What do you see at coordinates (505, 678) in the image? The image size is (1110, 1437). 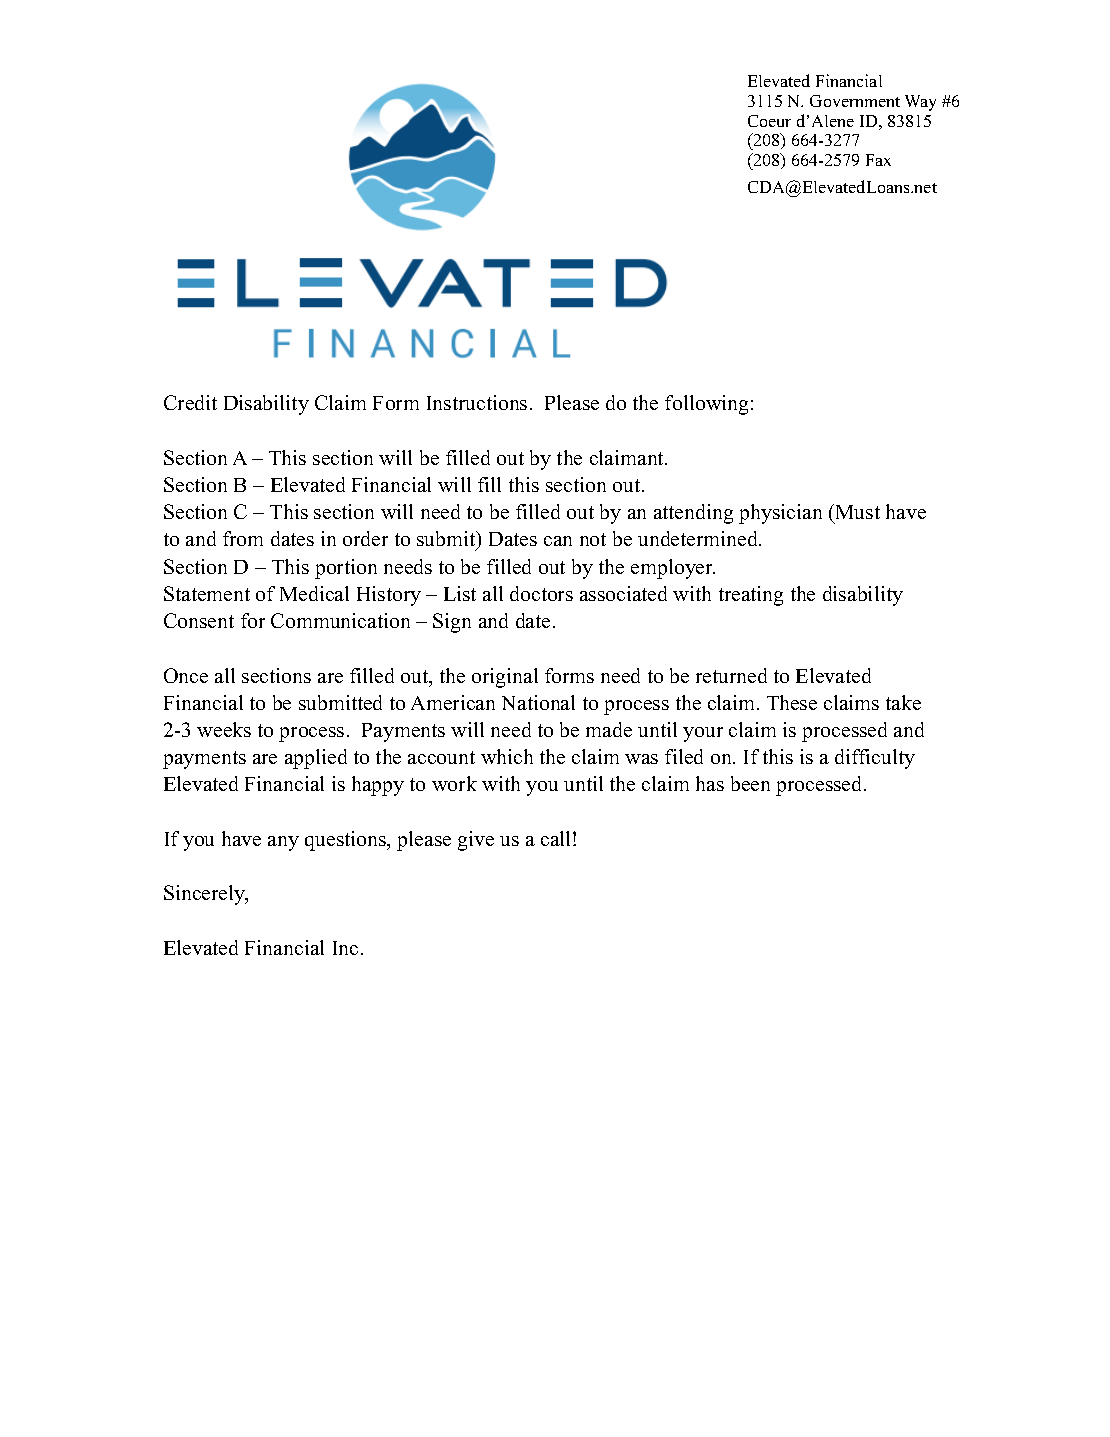 I see `original` at bounding box center [505, 678].
